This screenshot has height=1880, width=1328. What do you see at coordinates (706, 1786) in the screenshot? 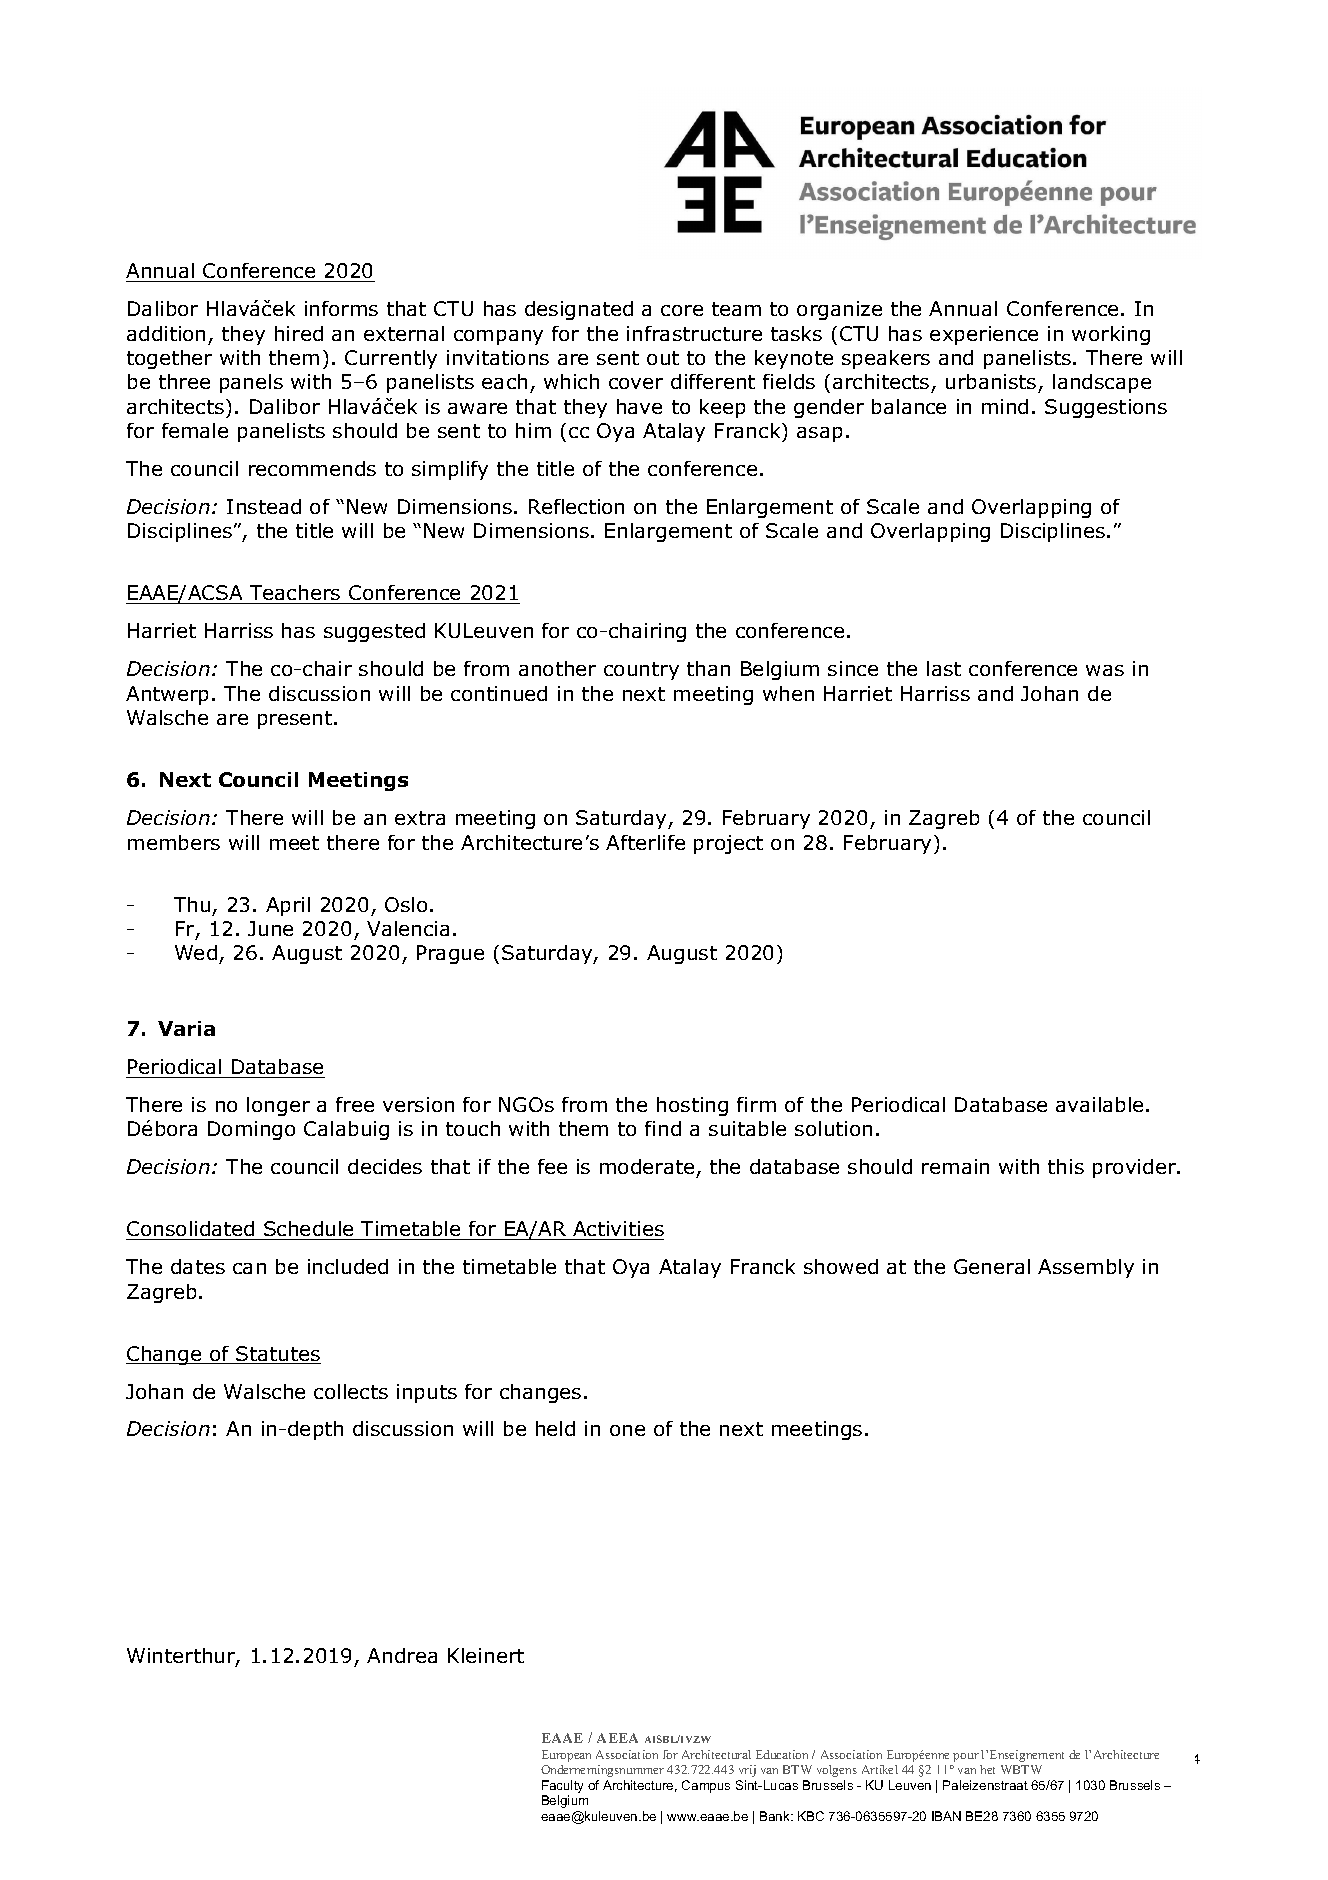
I see `Campus` at bounding box center [706, 1786].
